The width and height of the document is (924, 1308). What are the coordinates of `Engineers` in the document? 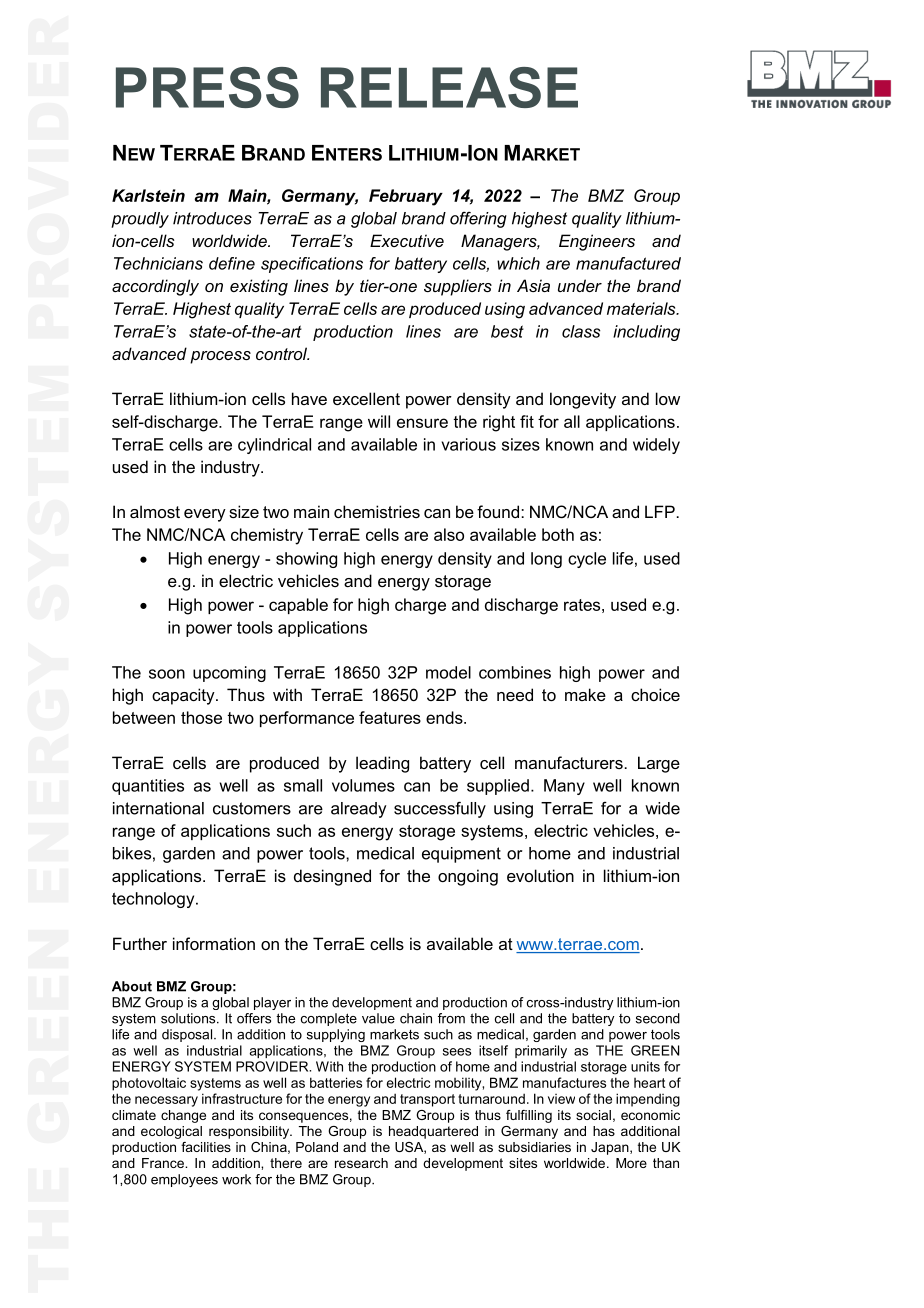 It's located at (597, 242).
